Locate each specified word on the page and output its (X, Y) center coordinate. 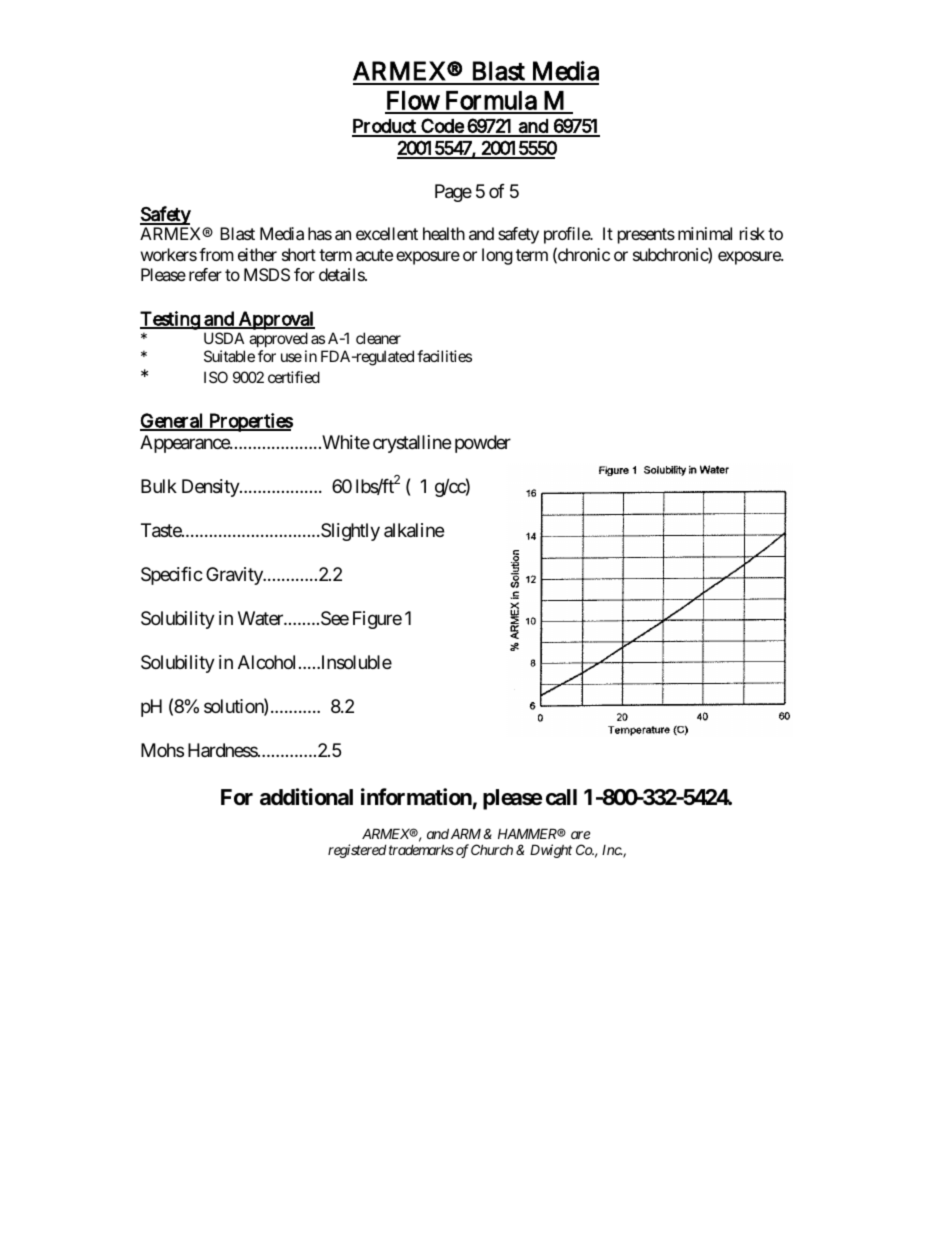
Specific (172, 576)
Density (211, 488)
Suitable (229, 356)
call (561, 797)
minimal (705, 233)
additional (306, 796)
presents (646, 236)
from (216, 254)
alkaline (414, 530)
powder (483, 444)
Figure (377, 620)
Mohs (162, 750)
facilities (444, 356)
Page (453, 193)
